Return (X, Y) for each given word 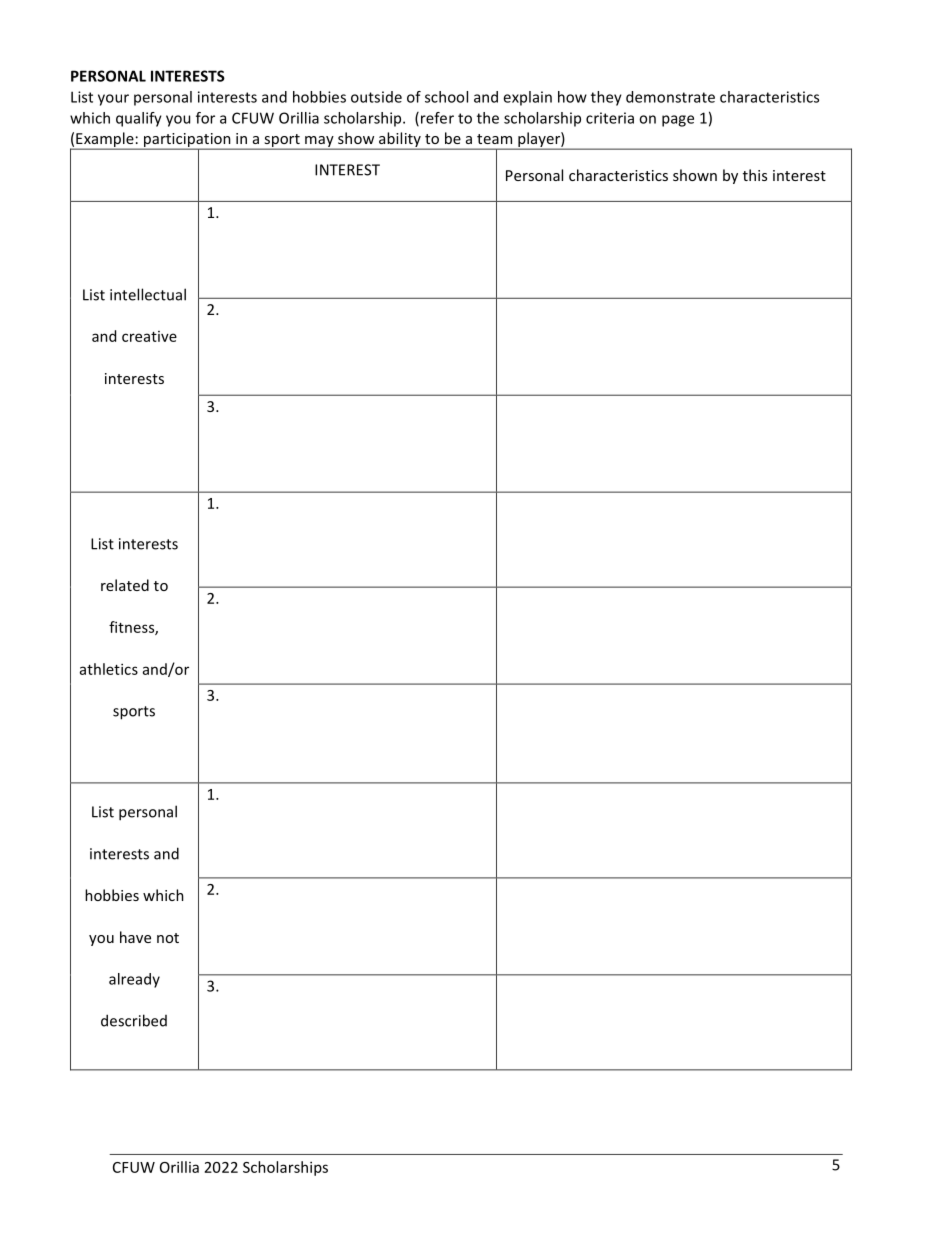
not (168, 938)
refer (437, 118)
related (125, 585)
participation (187, 141)
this (755, 175)
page (678, 121)
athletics (109, 669)
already (134, 980)
